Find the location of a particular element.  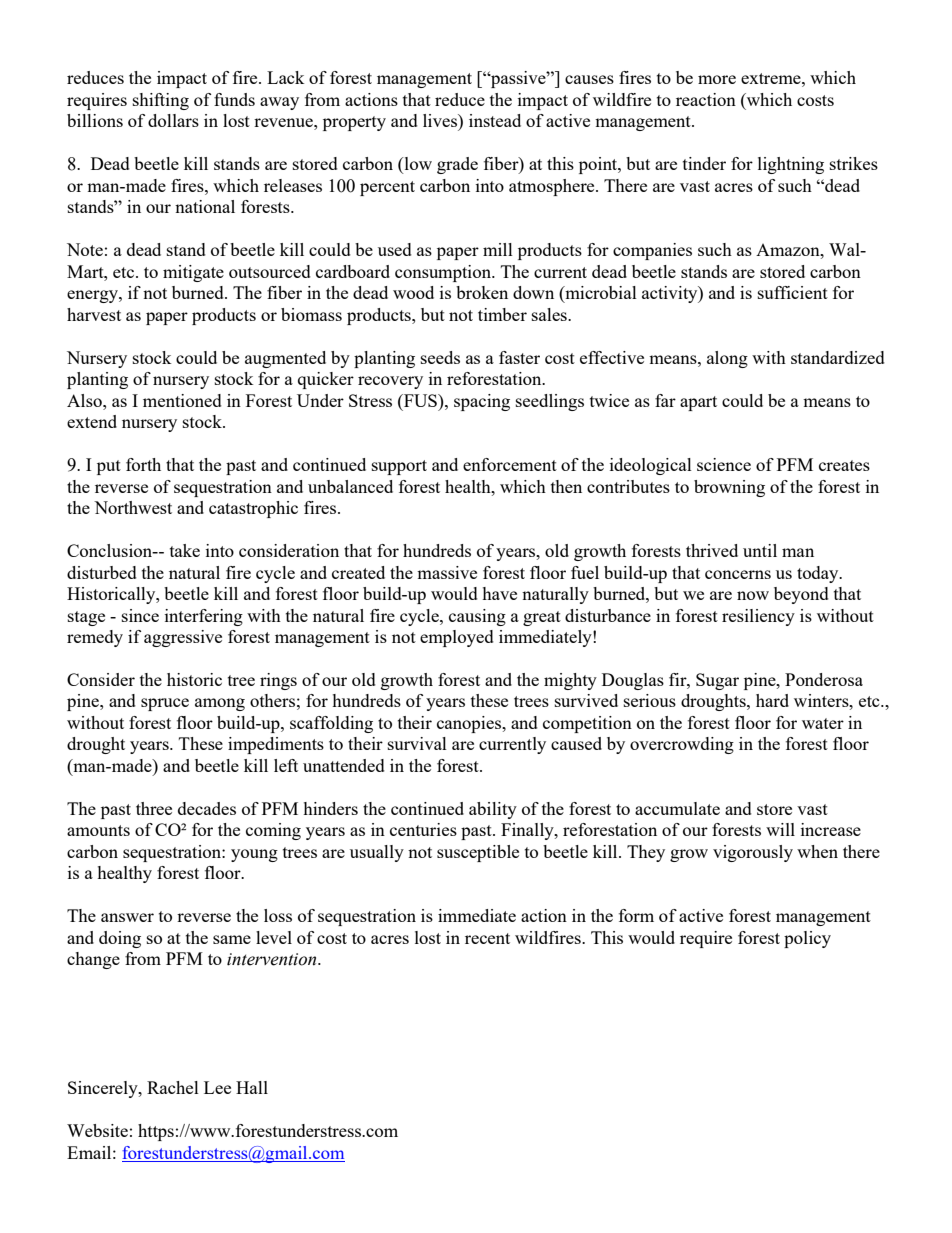

Hall is located at coordinates (252, 1087).
